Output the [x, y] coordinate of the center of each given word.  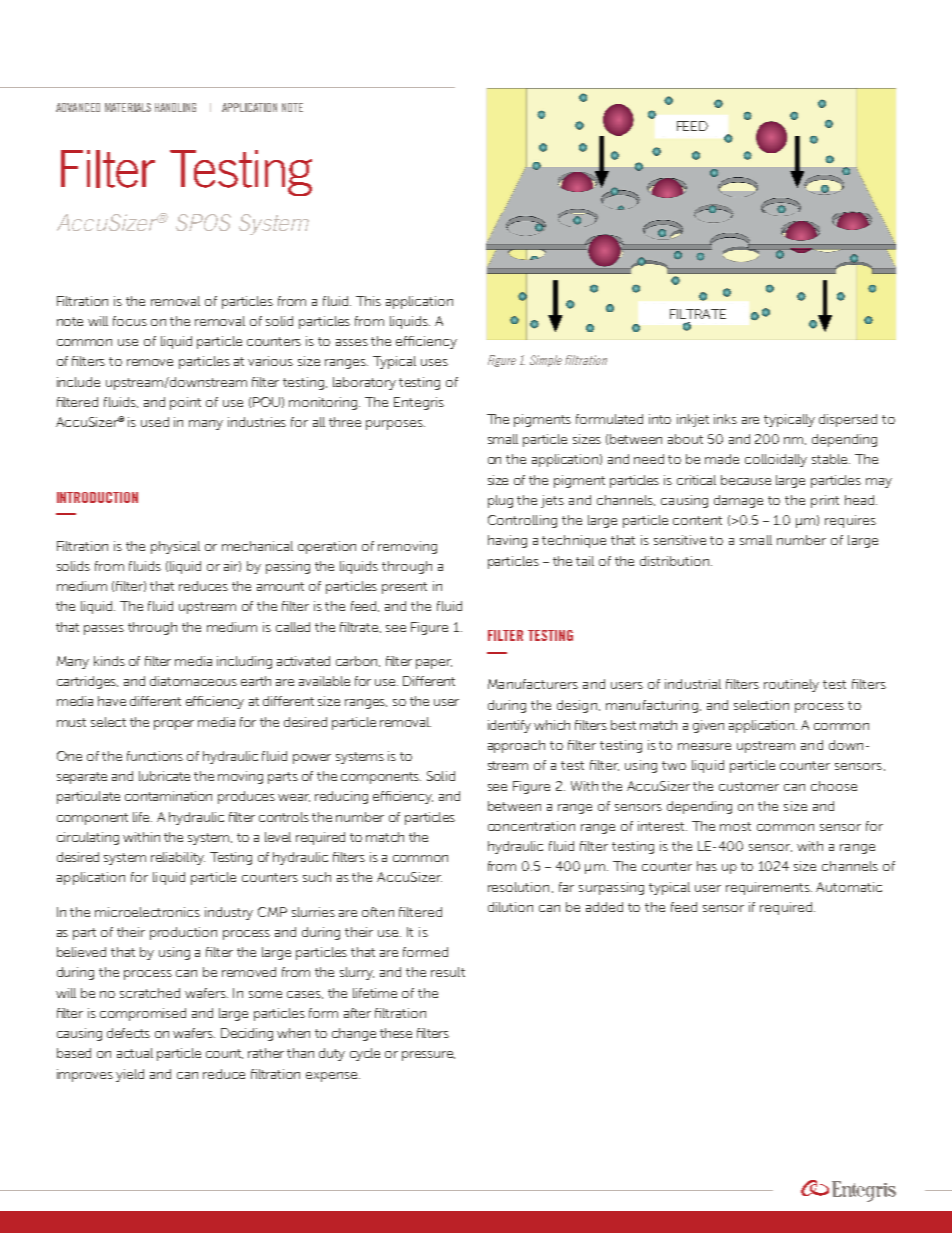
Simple [546, 361]
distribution [674, 561]
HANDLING [175, 107]
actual [135, 1053]
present [404, 588]
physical [175, 547]
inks [725, 419]
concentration [531, 826]
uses [434, 362]
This [368, 301]
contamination [168, 796]
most [735, 826]
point [185, 403]
